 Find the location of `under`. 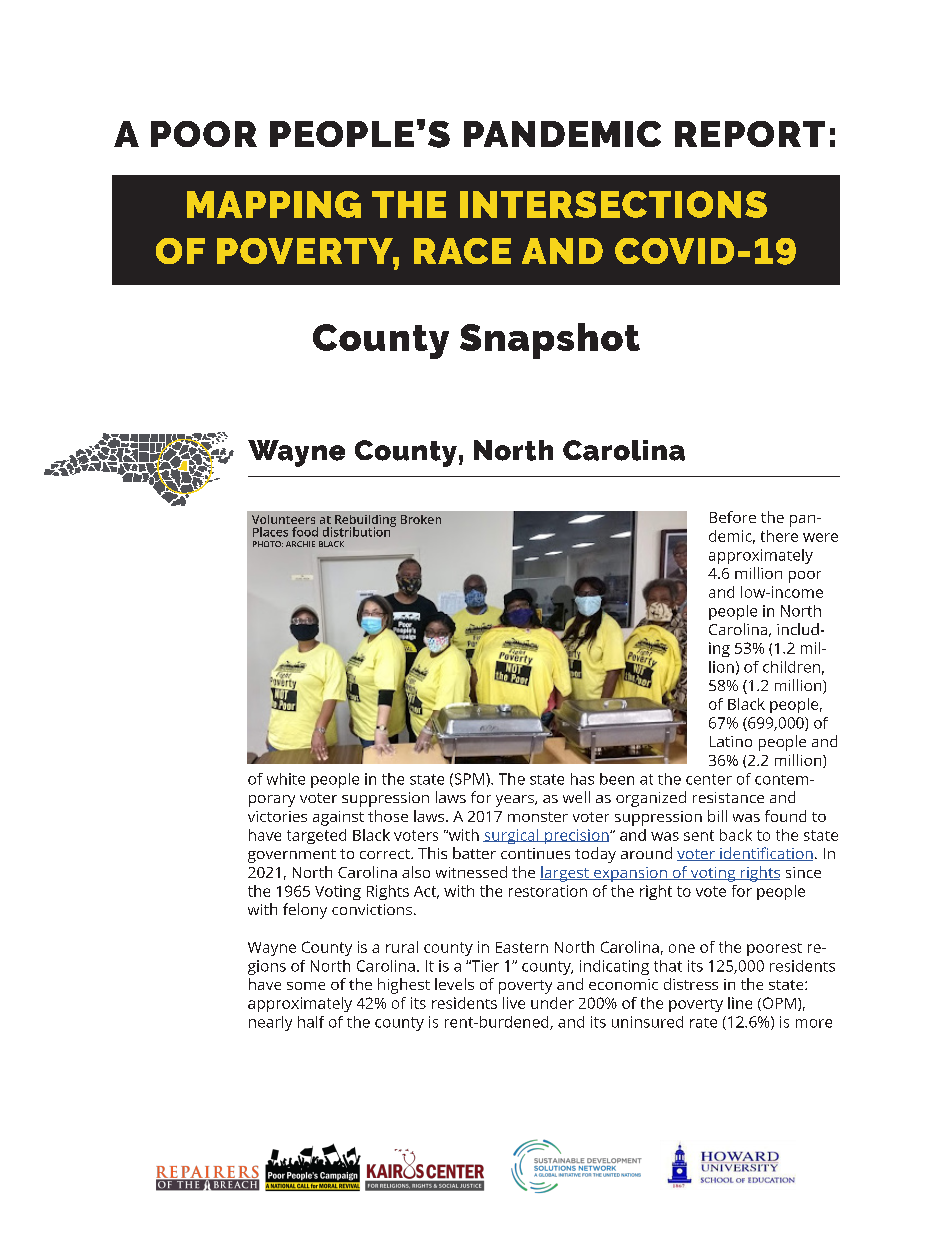

under is located at coordinates (552, 1003).
